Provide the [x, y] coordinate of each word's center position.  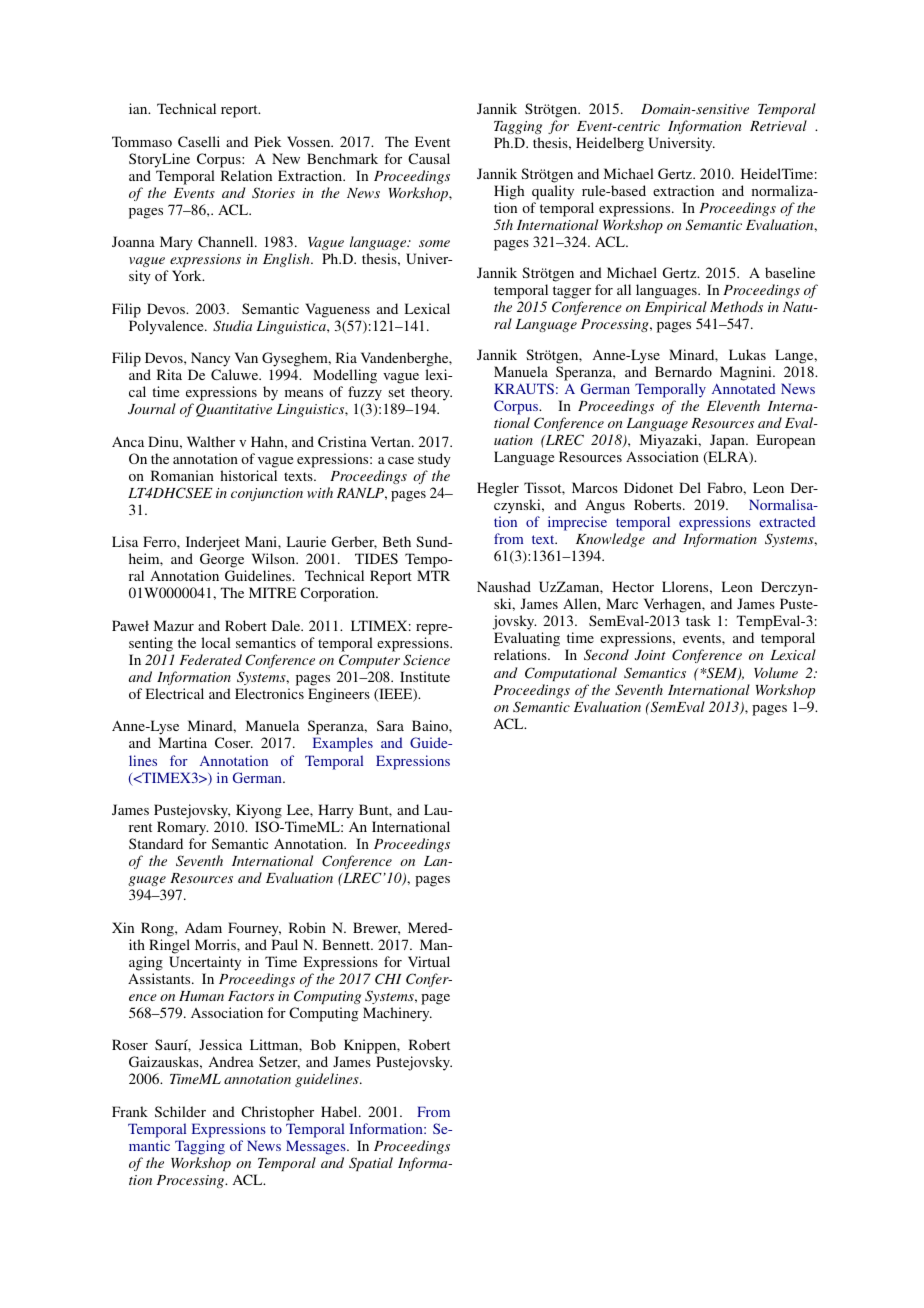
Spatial [371, 1164]
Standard [156, 843]
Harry [336, 811]
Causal [429, 158]
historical [248, 475]
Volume [776, 672]
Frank [130, 1111]
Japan [727, 443]
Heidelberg [610, 144]
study [434, 460]
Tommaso [142, 141]
